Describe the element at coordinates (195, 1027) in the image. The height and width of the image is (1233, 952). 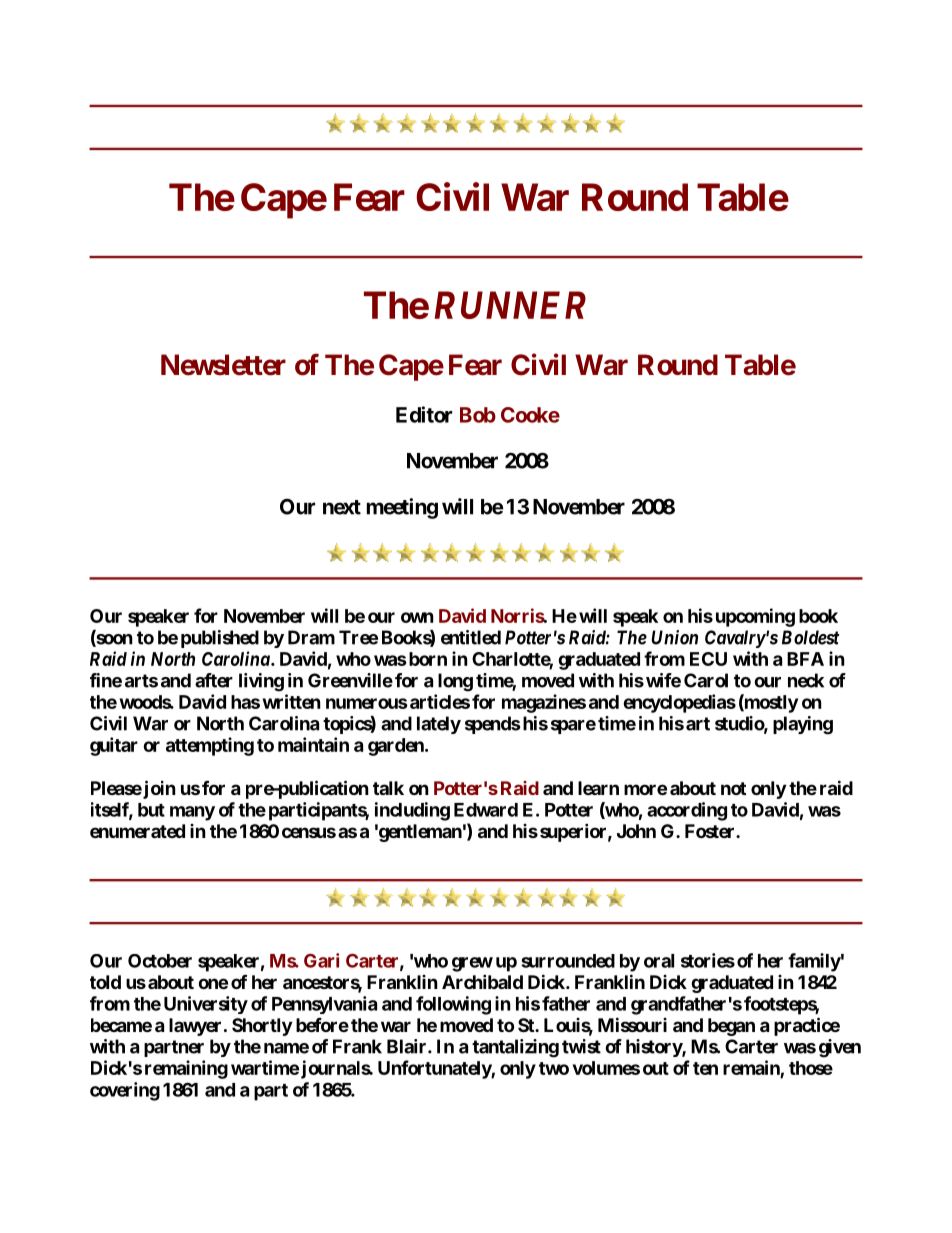
I see `lawyer` at that location.
